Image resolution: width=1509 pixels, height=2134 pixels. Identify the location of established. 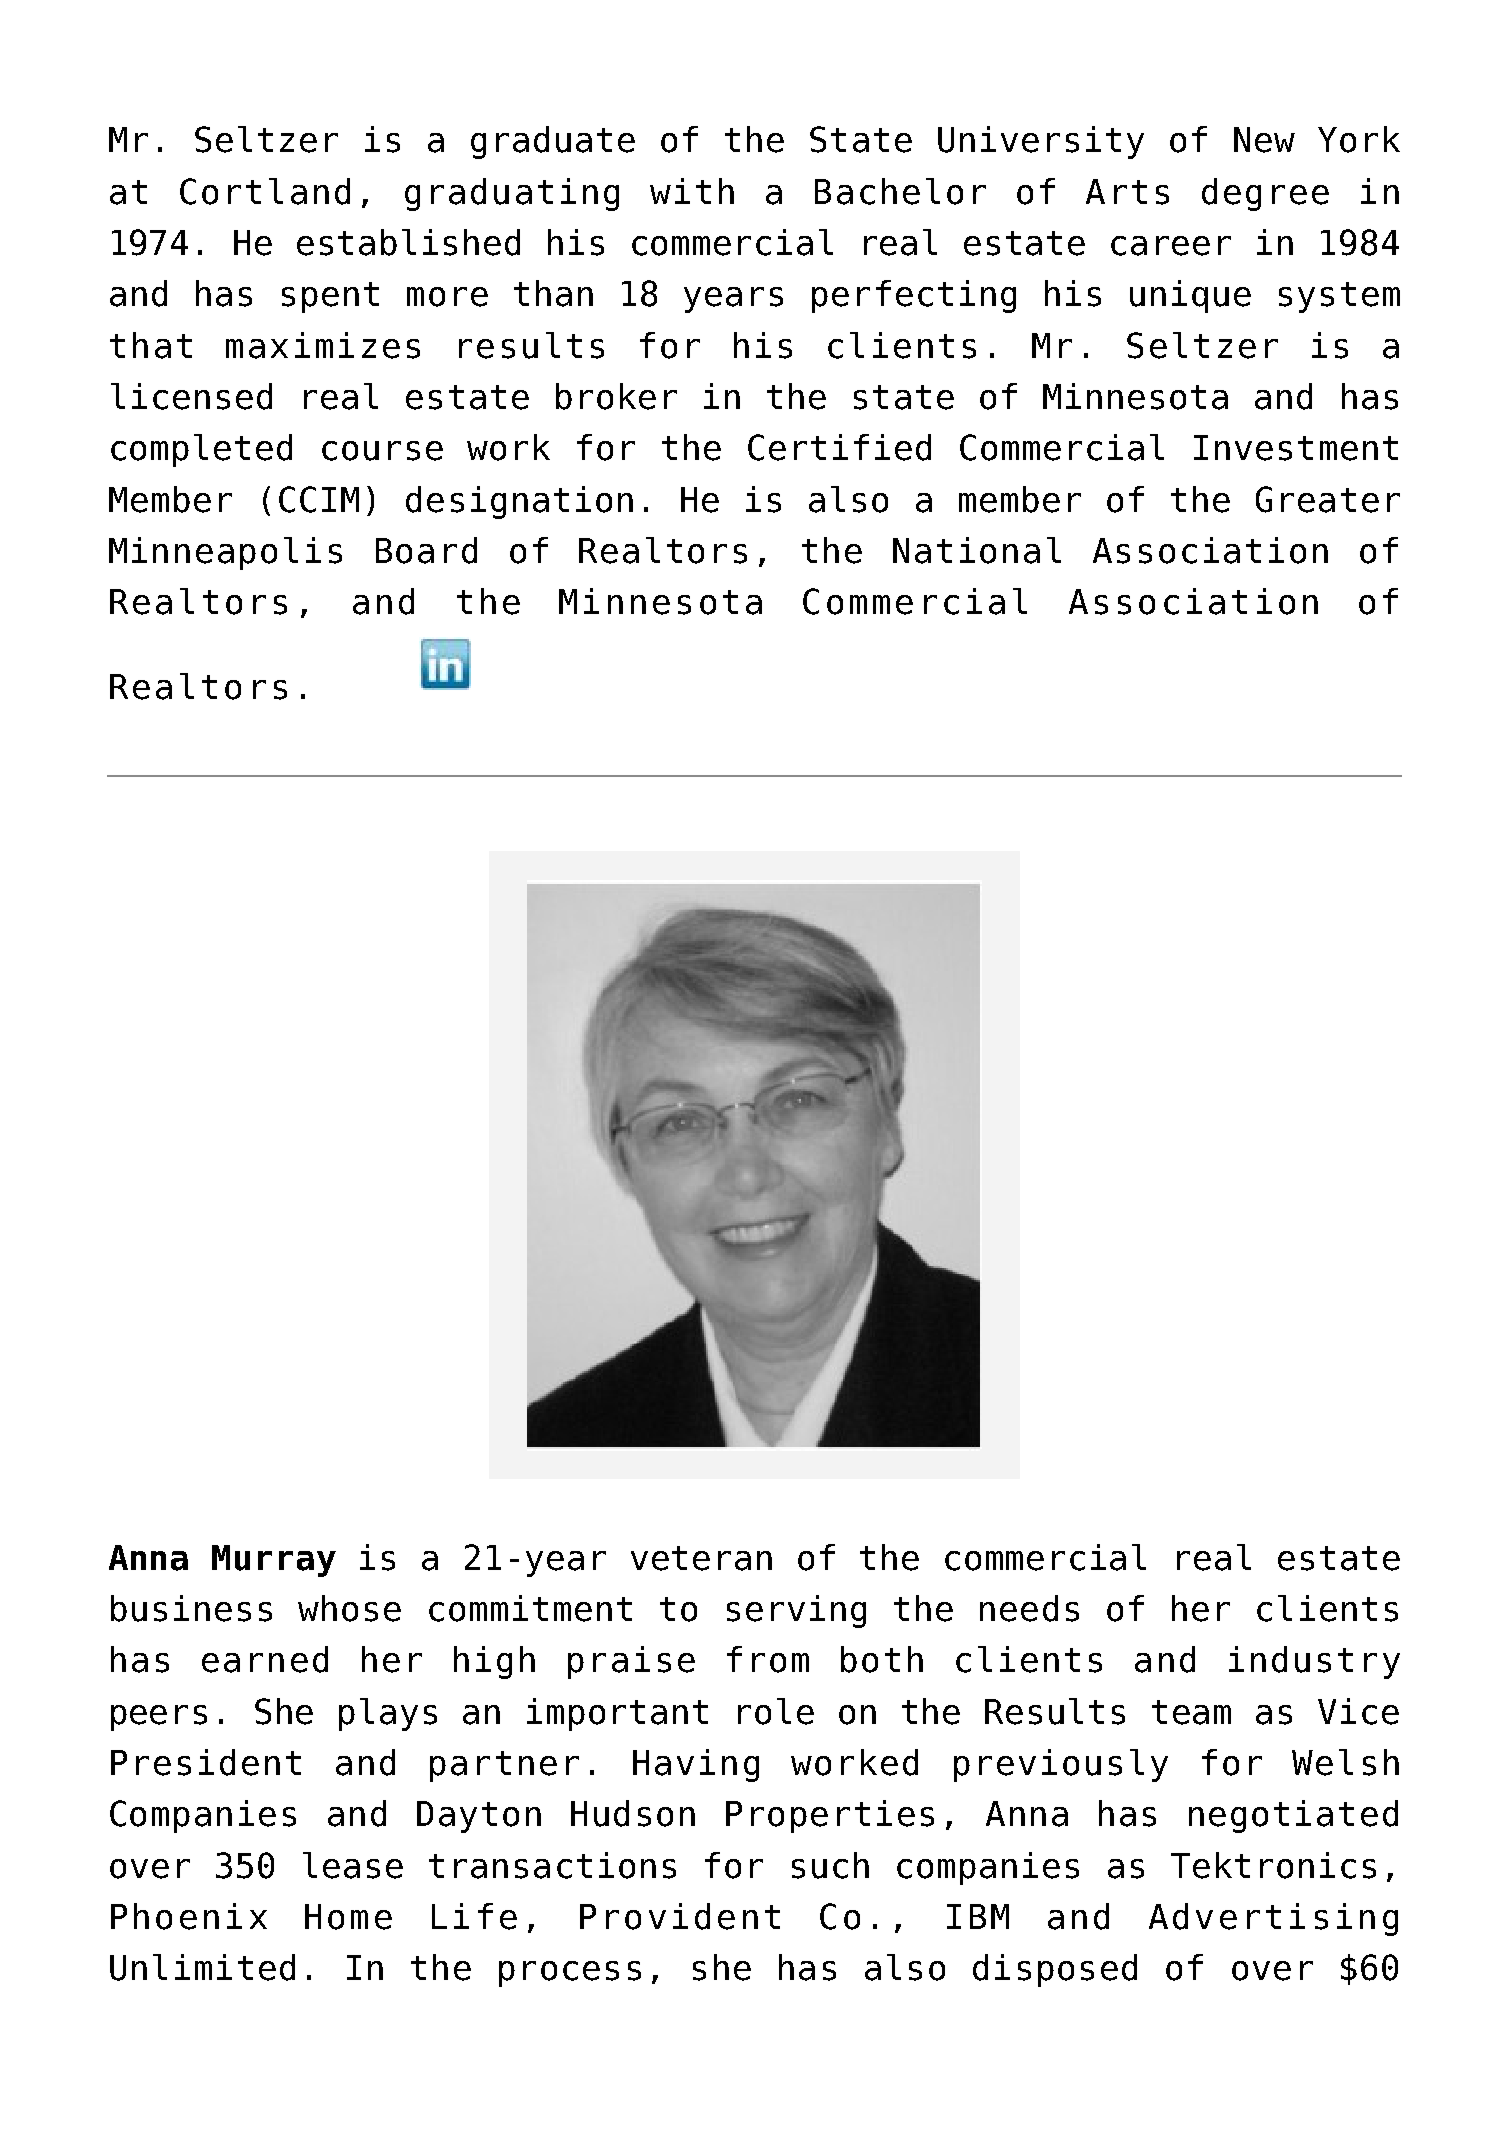
(408, 242).
